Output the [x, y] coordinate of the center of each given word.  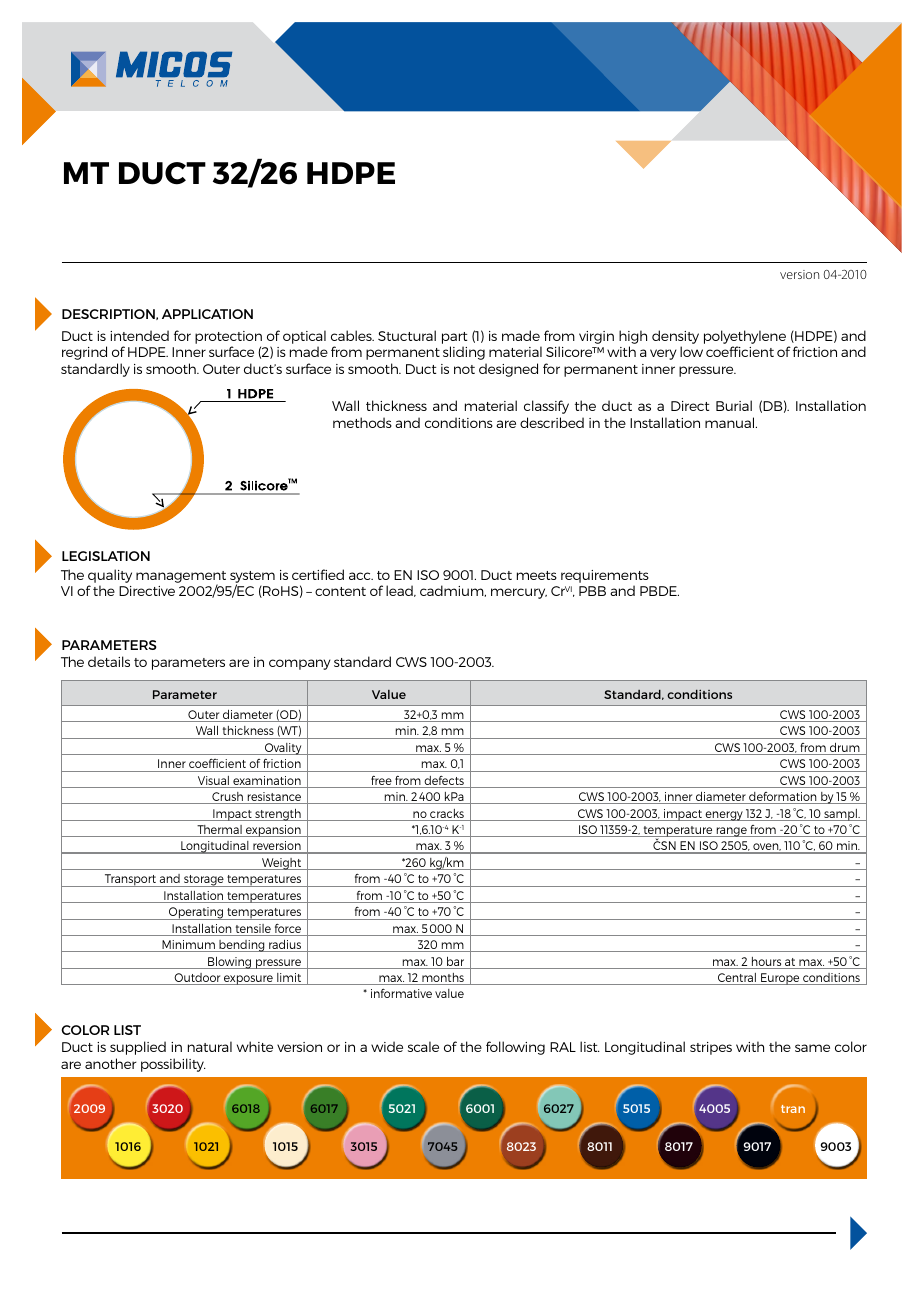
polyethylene [745, 337]
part [454, 338]
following [515, 1048]
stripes [711, 1048]
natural [210, 1046]
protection [228, 337]
